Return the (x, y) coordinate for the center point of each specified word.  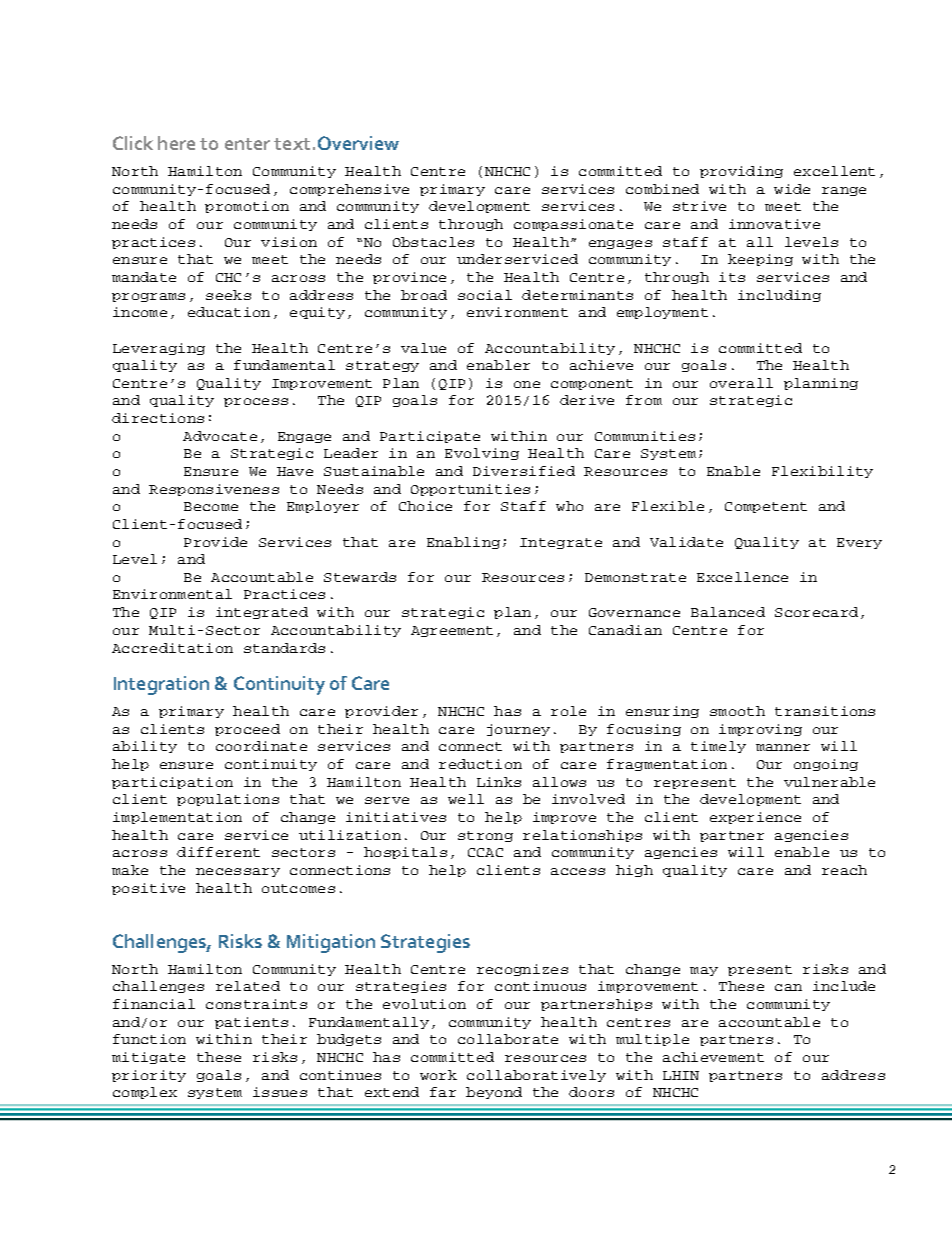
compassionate (573, 225)
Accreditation (172, 648)
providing (741, 172)
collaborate (508, 1039)
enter (247, 144)
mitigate (148, 1058)
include (844, 986)
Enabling (463, 543)
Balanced (728, 612)
